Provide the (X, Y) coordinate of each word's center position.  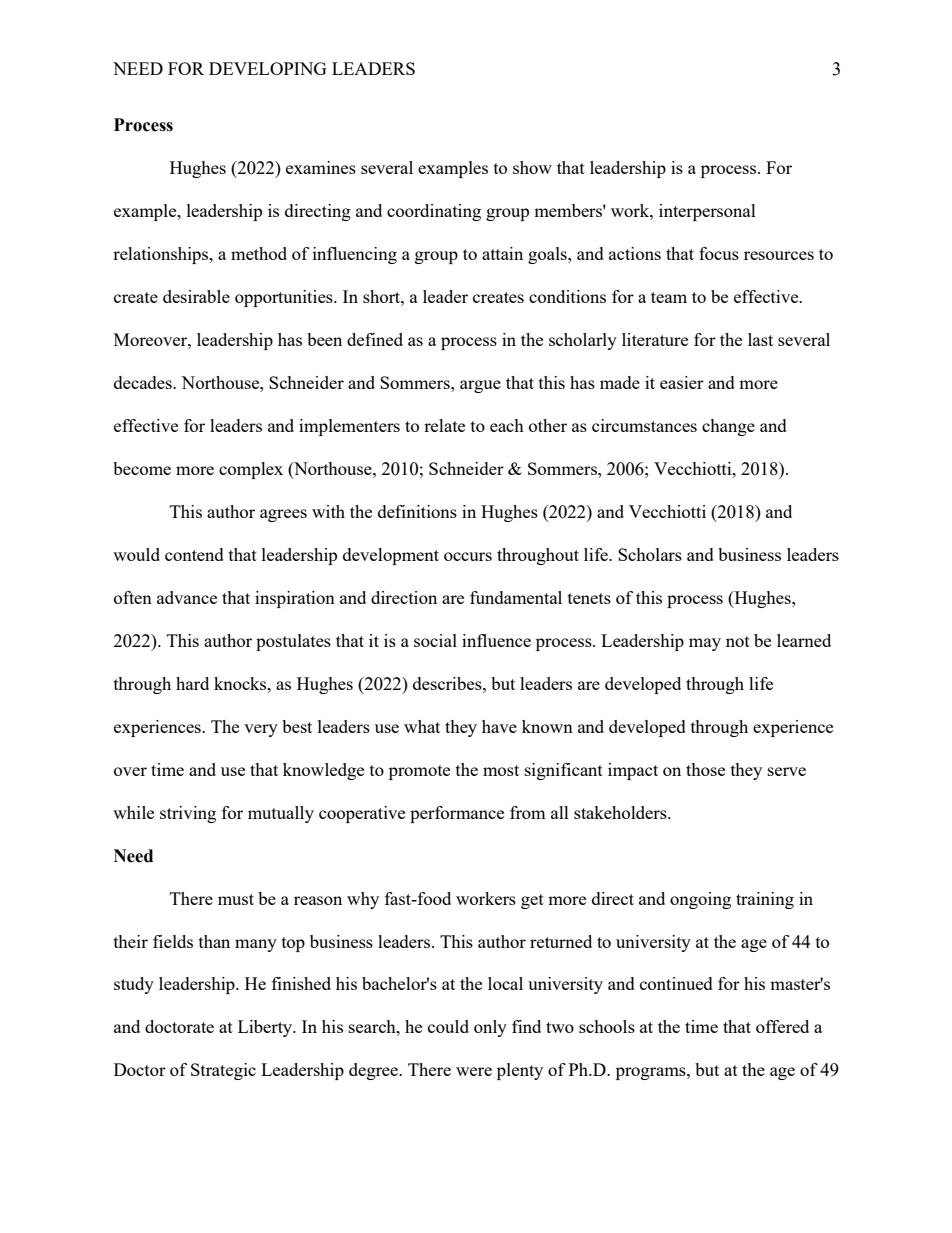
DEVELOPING (268, 68)
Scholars (650, 554)
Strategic (223, 1071)
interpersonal (707, 212)
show (532, 167)
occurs (468, 556)
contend (194, 554)
